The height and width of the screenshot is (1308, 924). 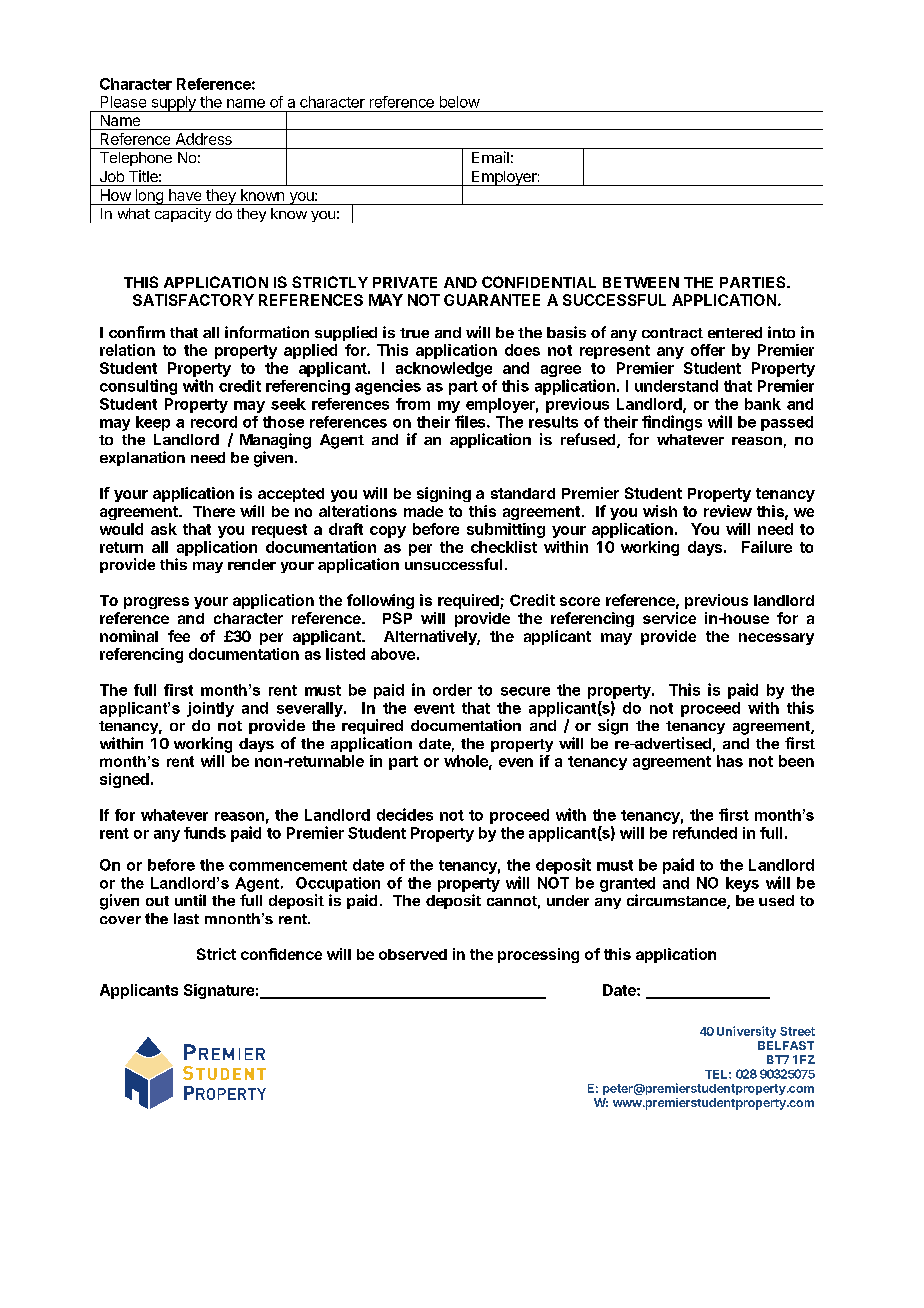 What do you see at coordinates (730, 761) in the screenshot?
I see `has` at bounding box center [730, 761].
